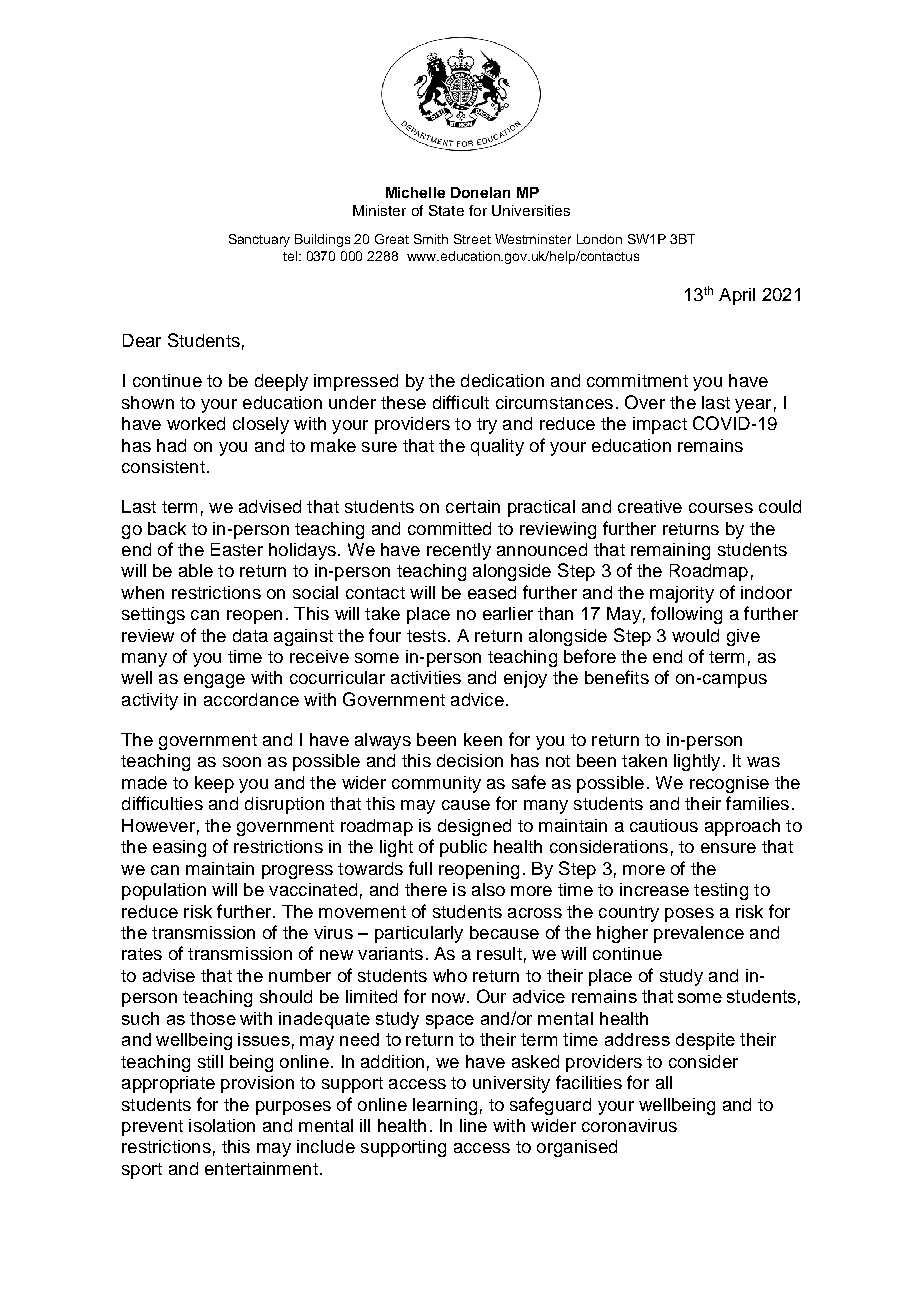 The width and height of the screenshot is (924, 1308). I want to click on year, so click(753, 406).
